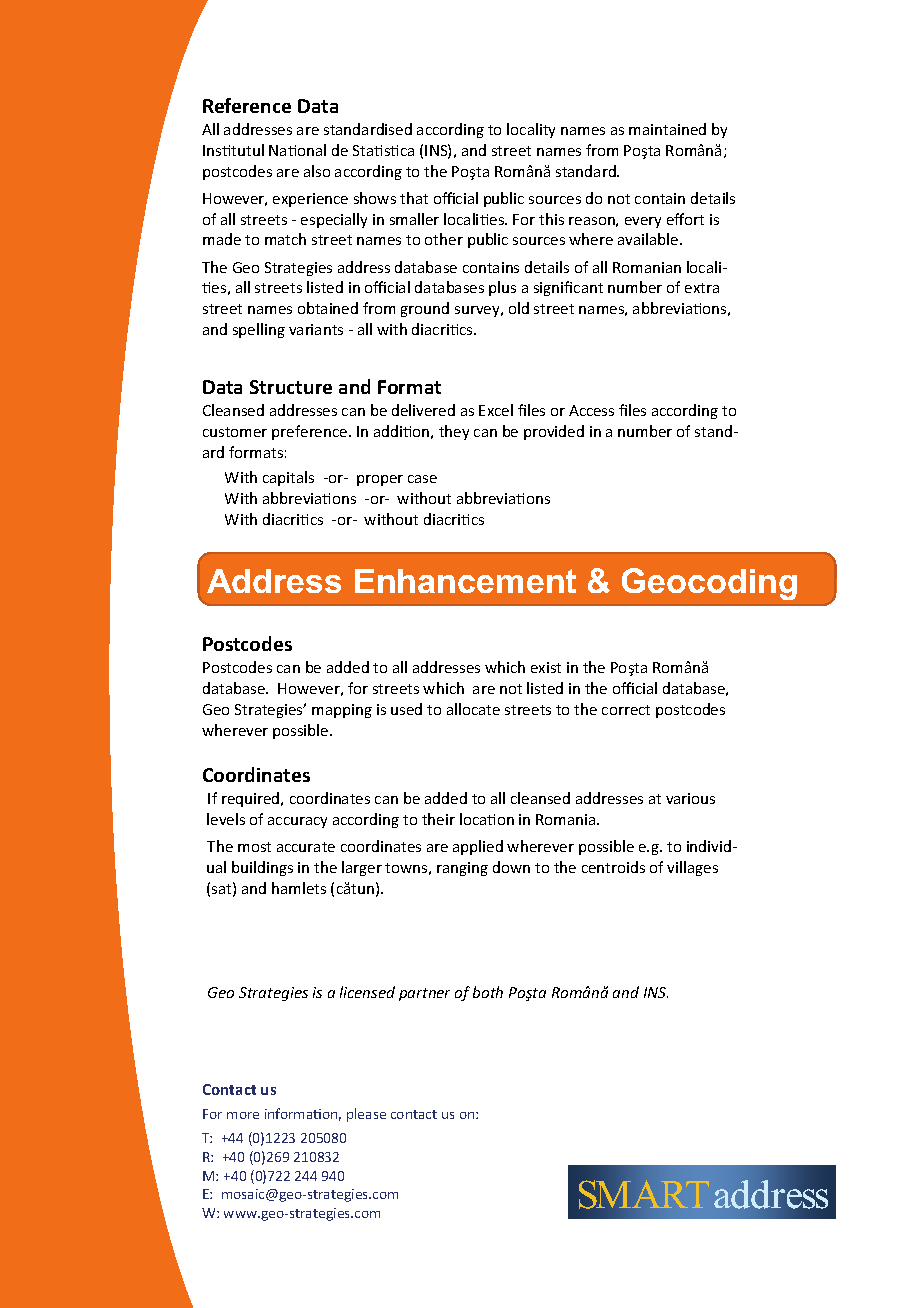  I want to click on they, so click(454, 432).
